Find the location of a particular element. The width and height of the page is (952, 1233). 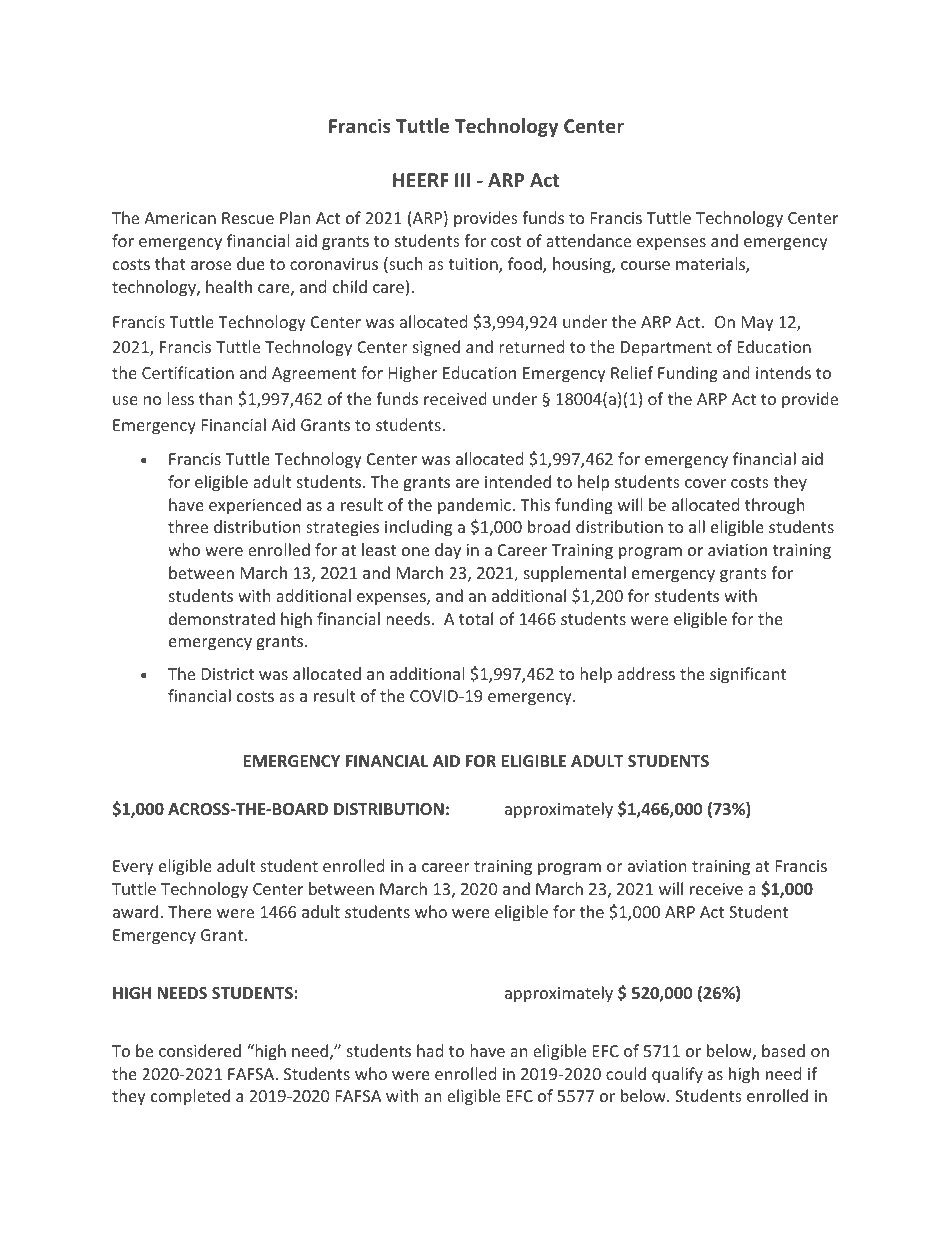

considered is located at coordinates (200, 1050).
